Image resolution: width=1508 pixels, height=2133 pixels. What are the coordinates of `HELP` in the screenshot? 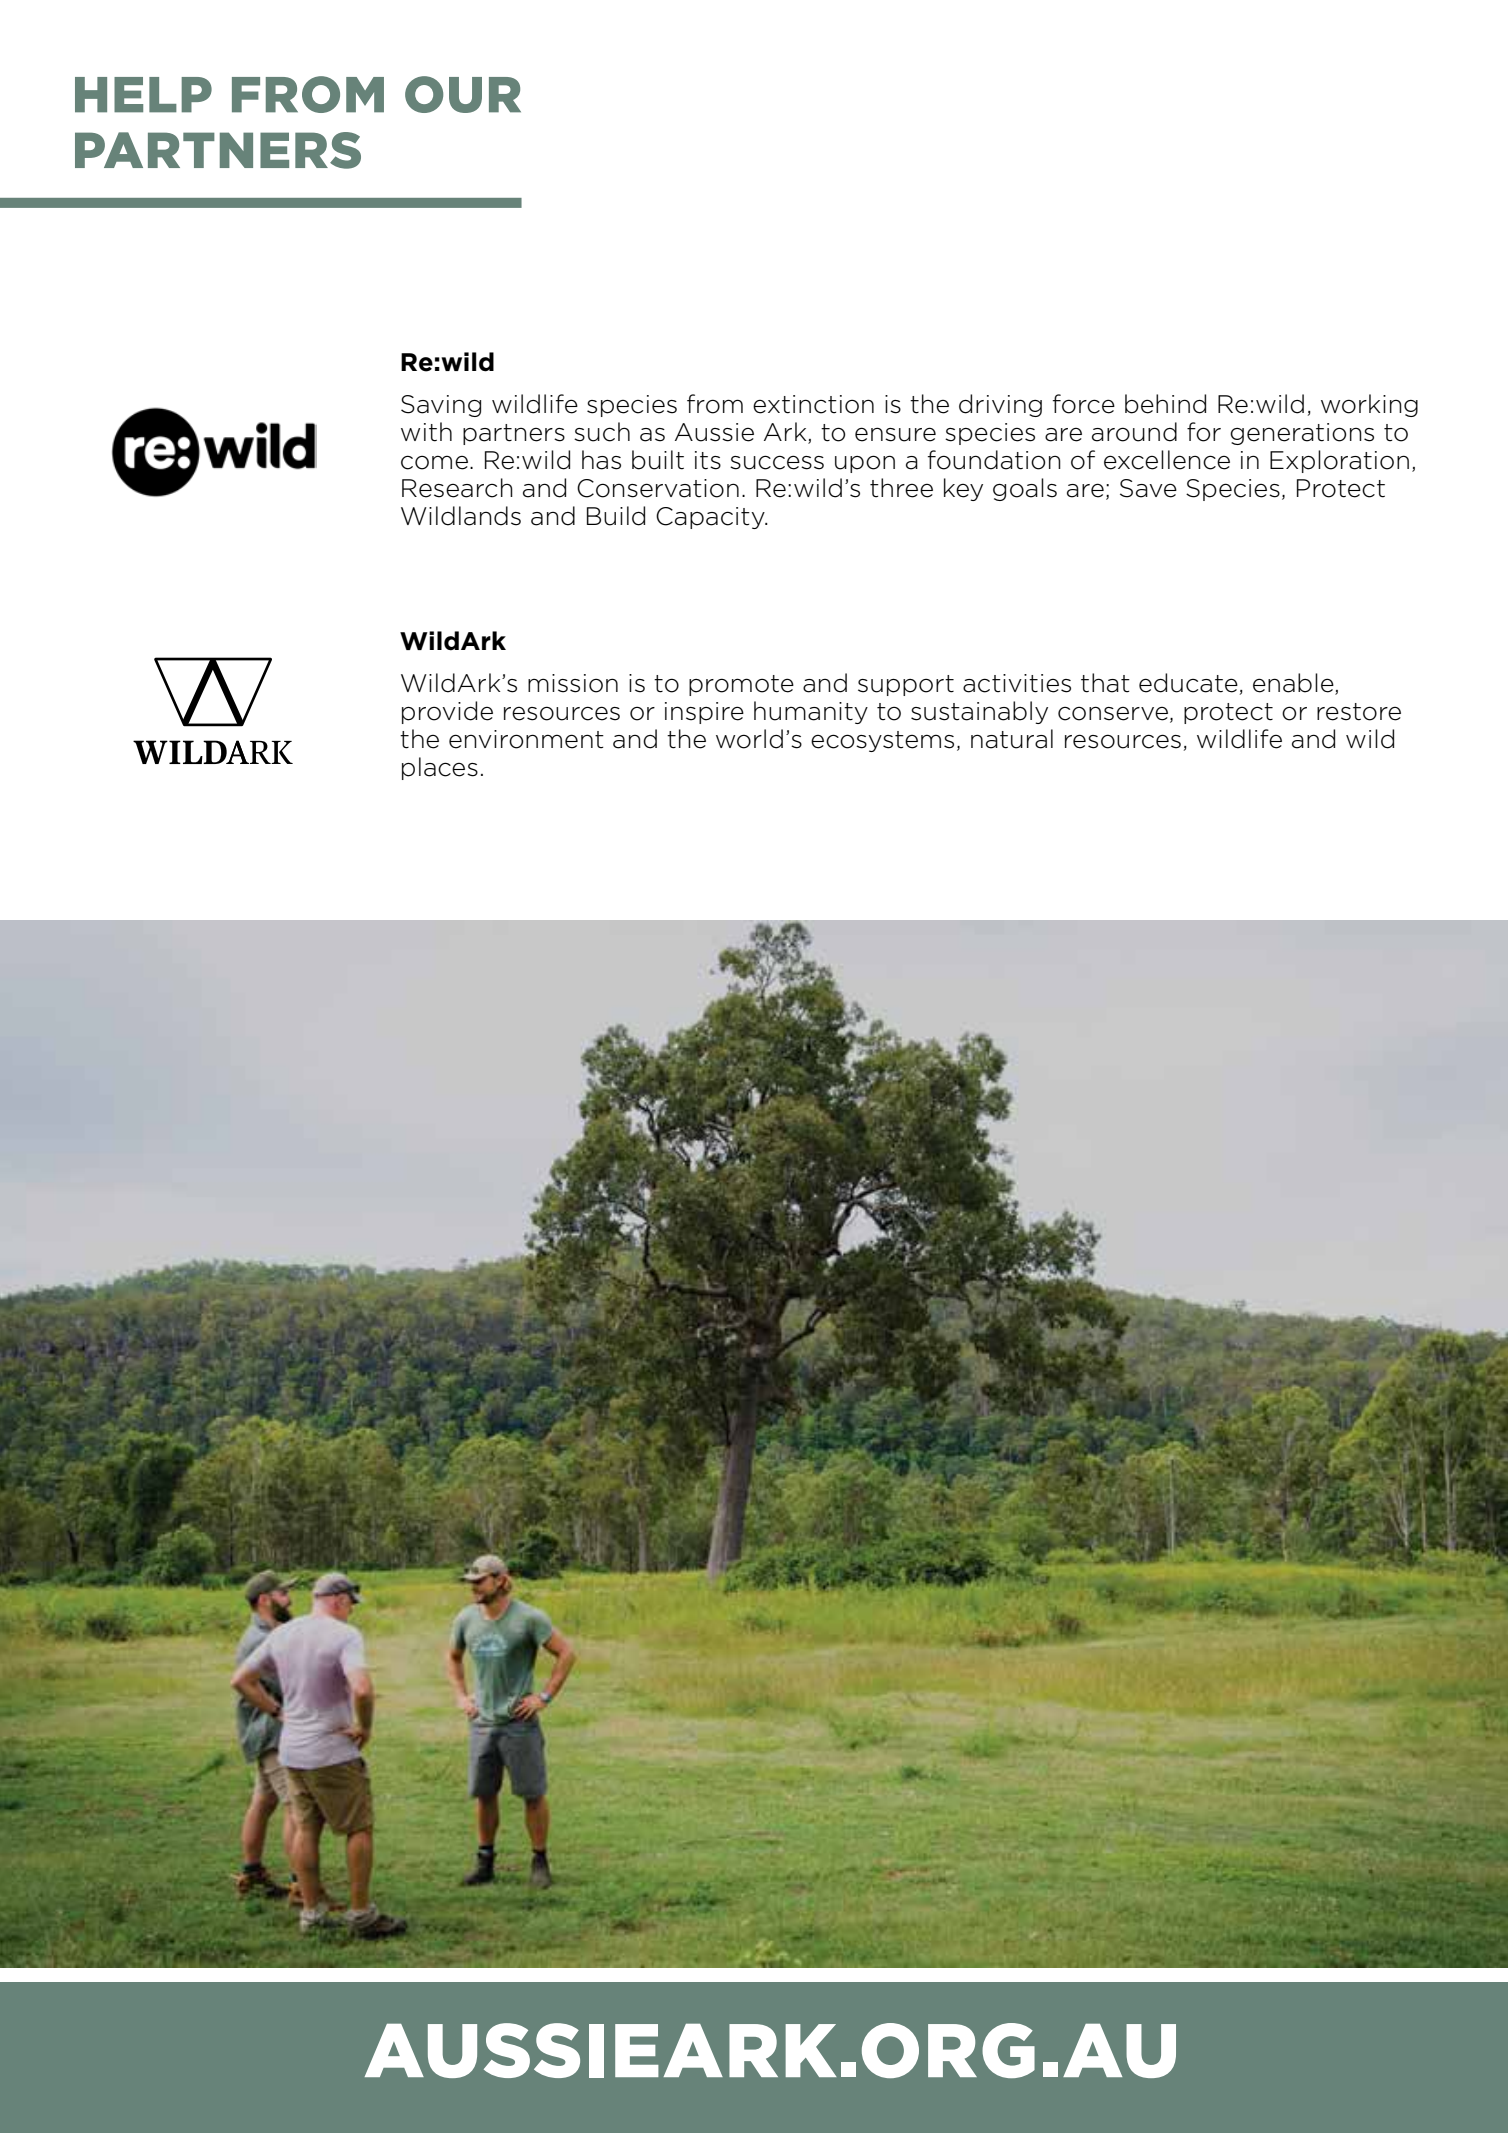 It's located at (143, 95).
